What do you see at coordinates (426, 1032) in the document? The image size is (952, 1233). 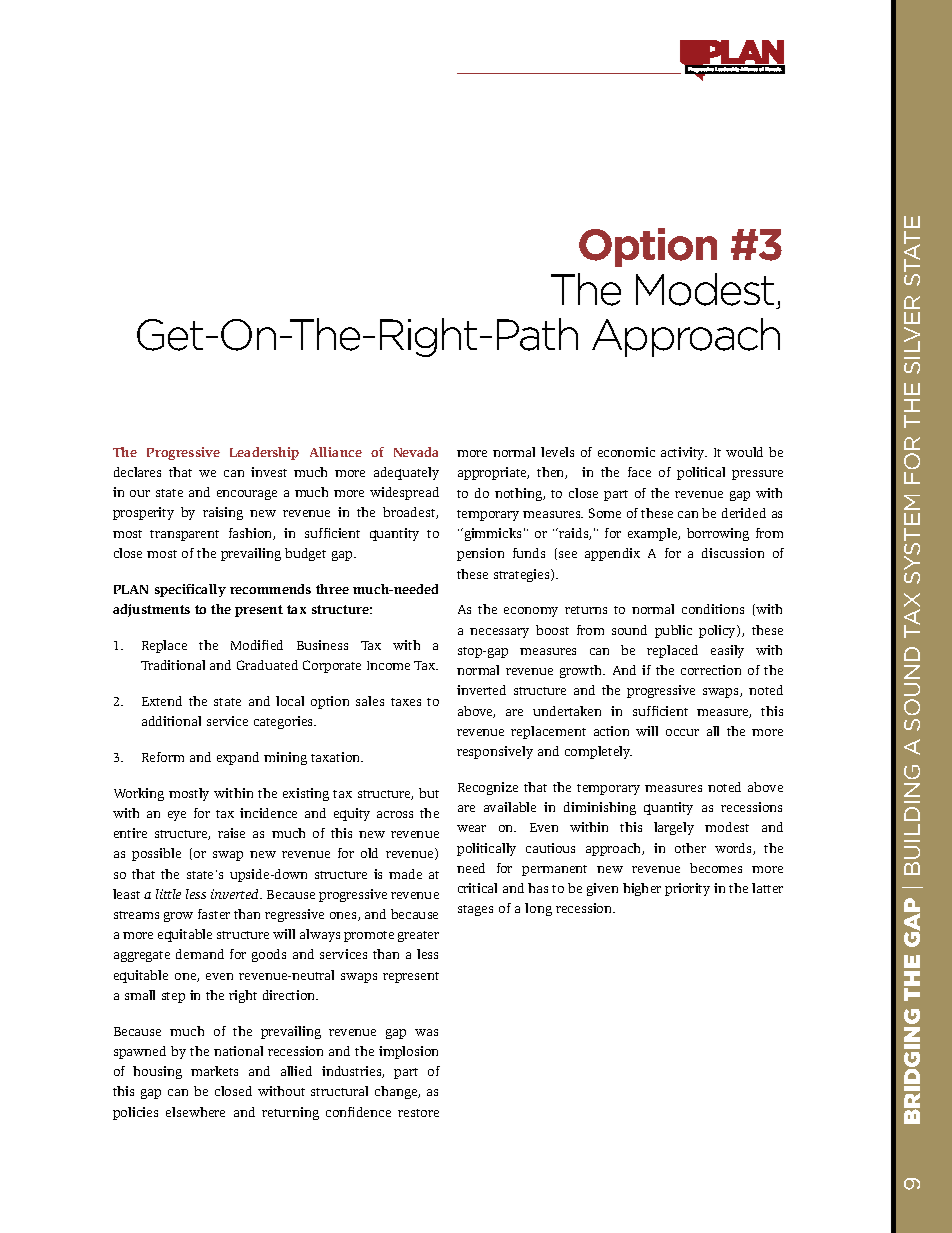 I see `was` at bounding box center [426, 1032].
